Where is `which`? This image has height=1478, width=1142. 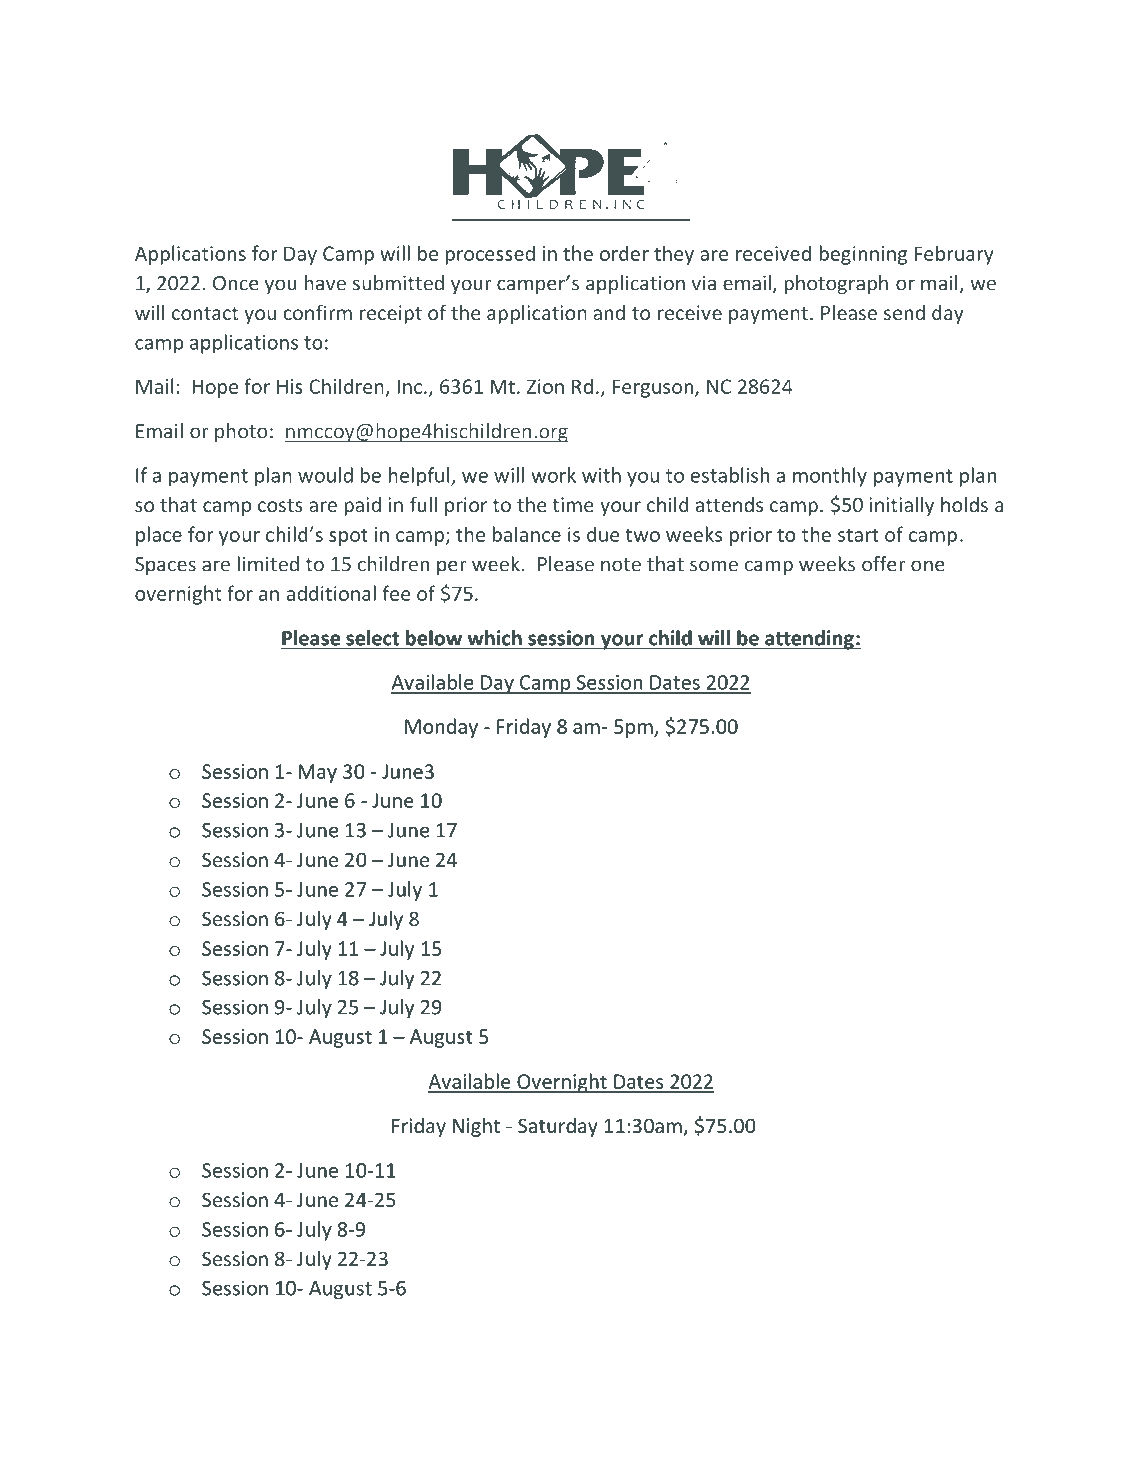
which is located at coordinates (494, 638).
